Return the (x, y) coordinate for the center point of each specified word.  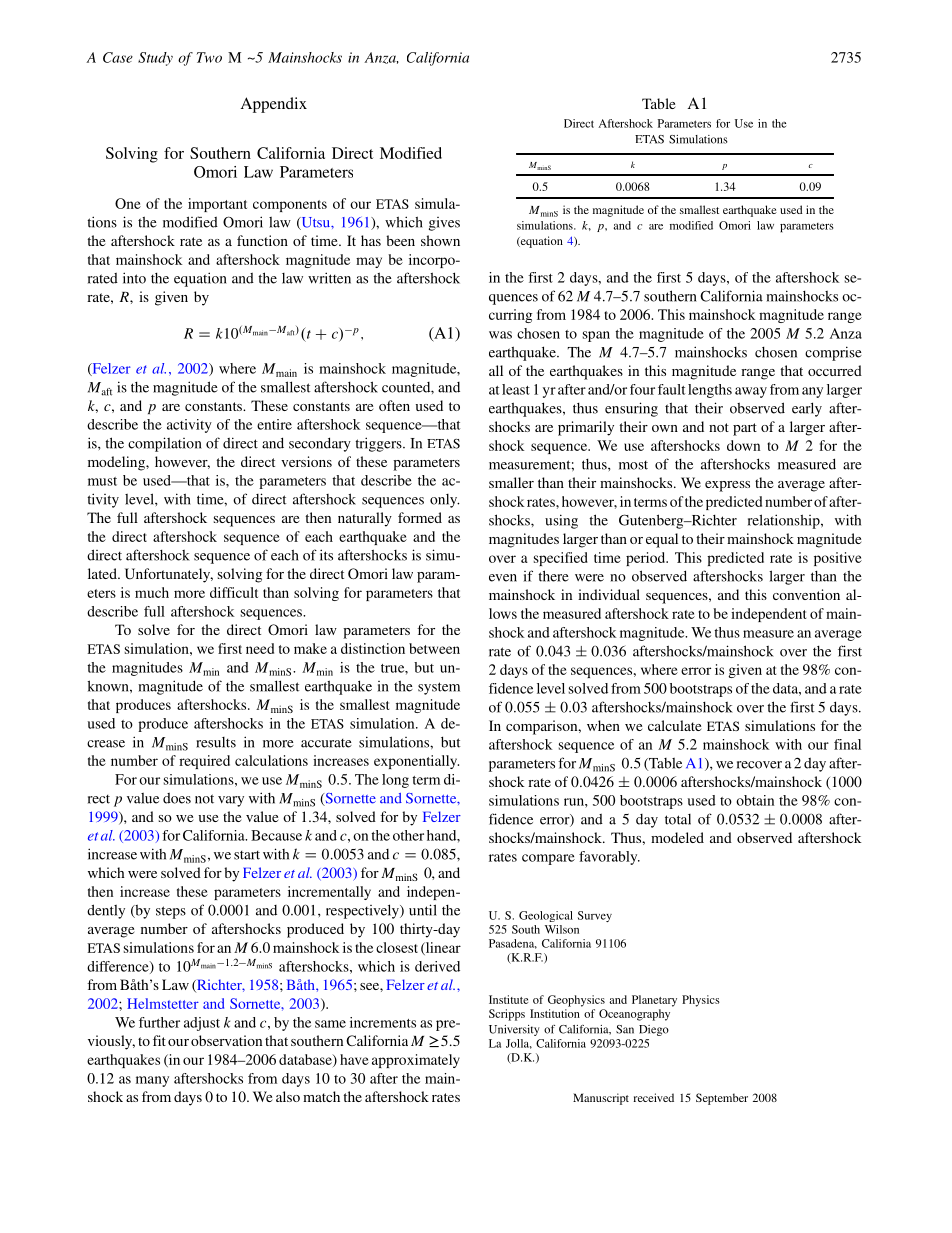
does (177, 798)
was (500, 335)
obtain (755, 800)
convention (806, 594)
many (152, 1081)
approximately (416, 1061)
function (262, 240)
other (408, 835)
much (152, 592)
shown (440, 240)
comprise (833, 353)
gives (444, 224)
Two (209, 57)
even (503, 578)
